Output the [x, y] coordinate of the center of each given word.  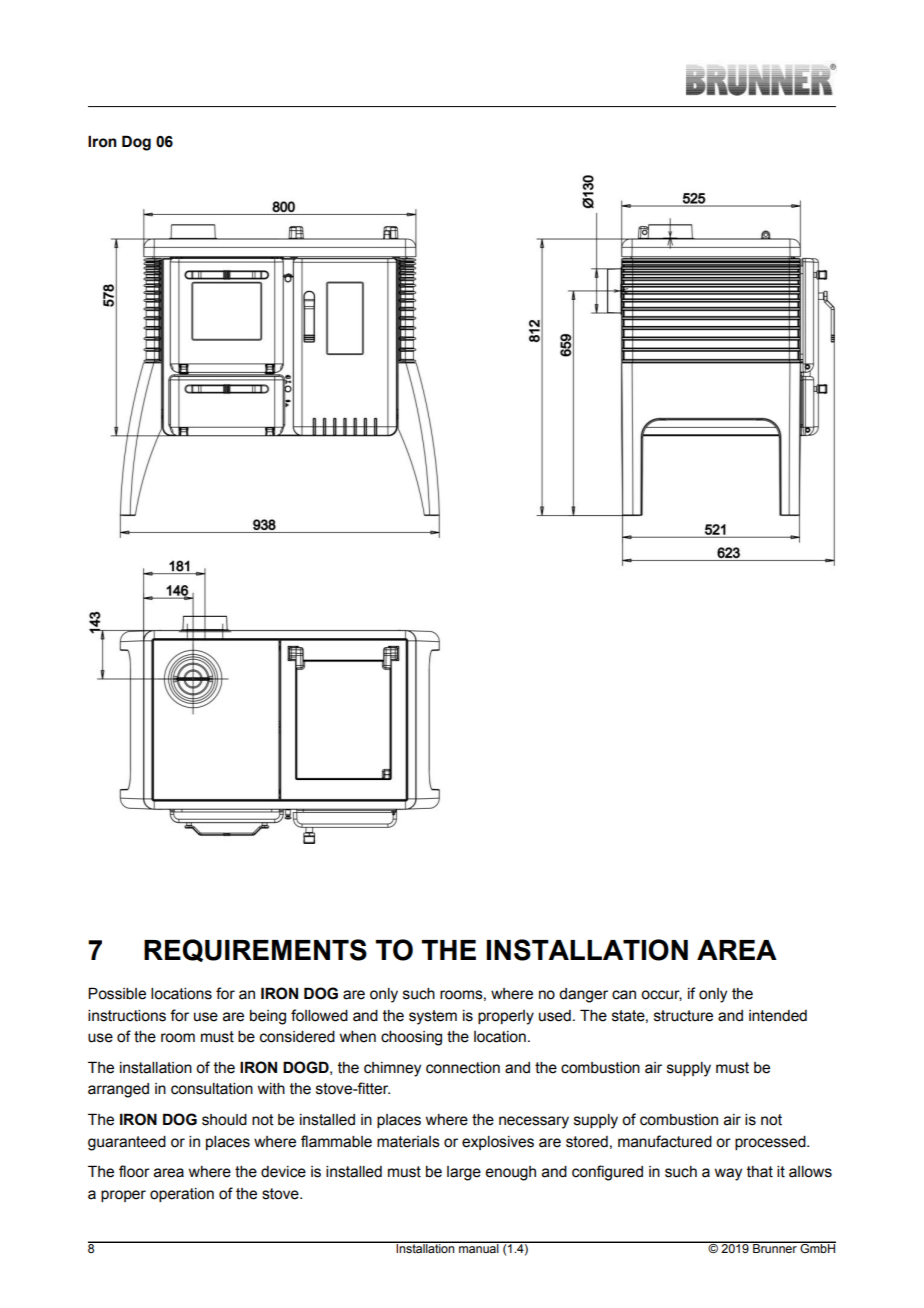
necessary [534, 1122]
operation [182, 1195]
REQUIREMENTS [255, 950]
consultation [212, 1089]
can [624, 995]
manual [479, 1247]
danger [583, 995]
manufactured [665, 1141]
